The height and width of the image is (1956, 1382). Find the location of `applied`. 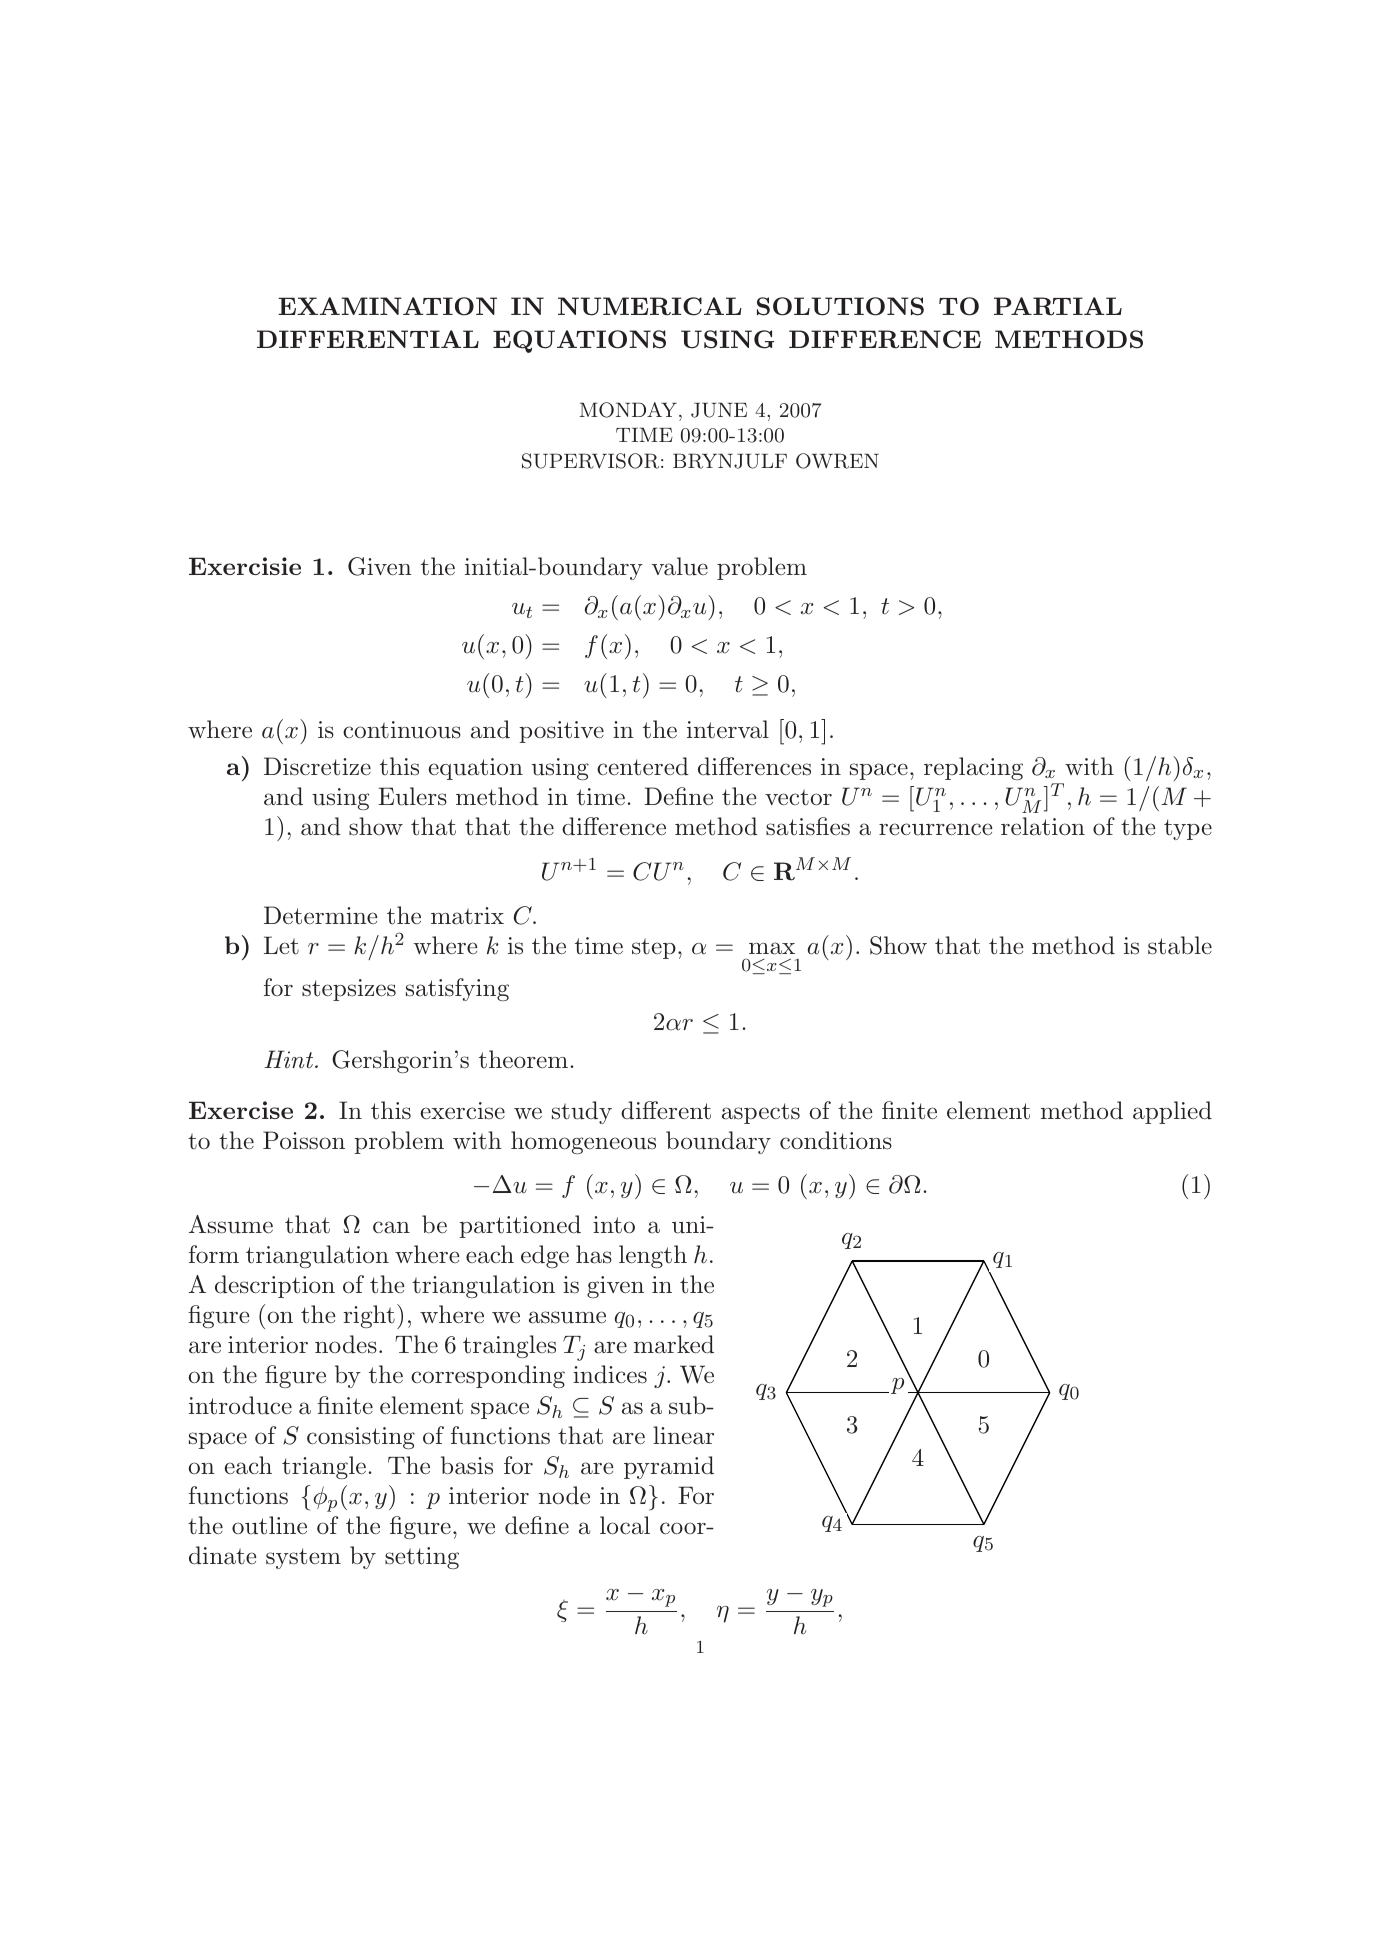

applied is located at coordinates (1172, 1112).
